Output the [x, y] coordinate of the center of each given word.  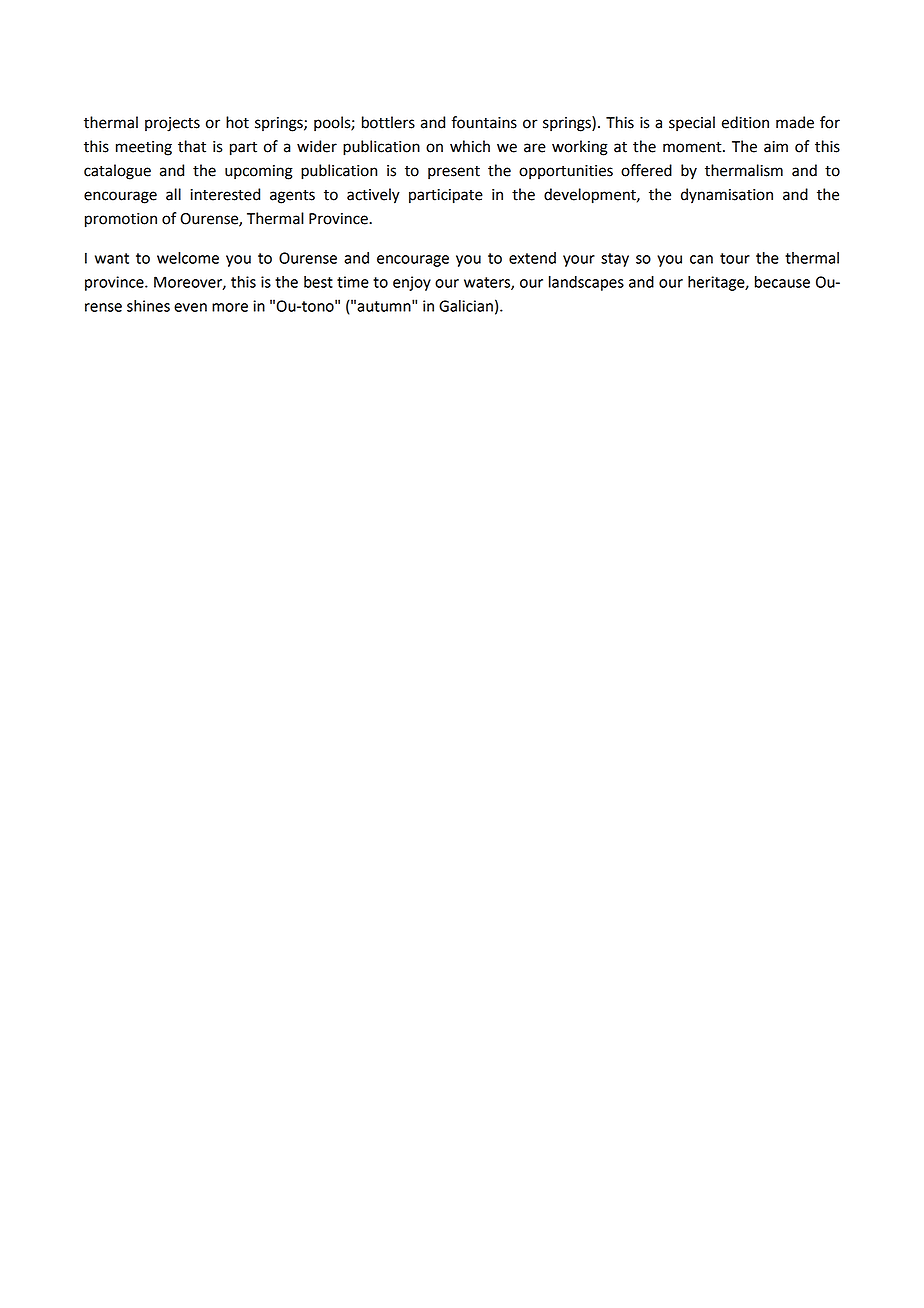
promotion [121, 220]
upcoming [259, 172]
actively [373, 196]
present [454, 173]
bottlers [388, 122]
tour [735, 258]
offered [646, 170]
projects [172, 124]
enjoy [412, 283]
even [190, 307]
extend [532, 258]
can [701, 259]
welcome [188, 258]
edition [745, 122]
